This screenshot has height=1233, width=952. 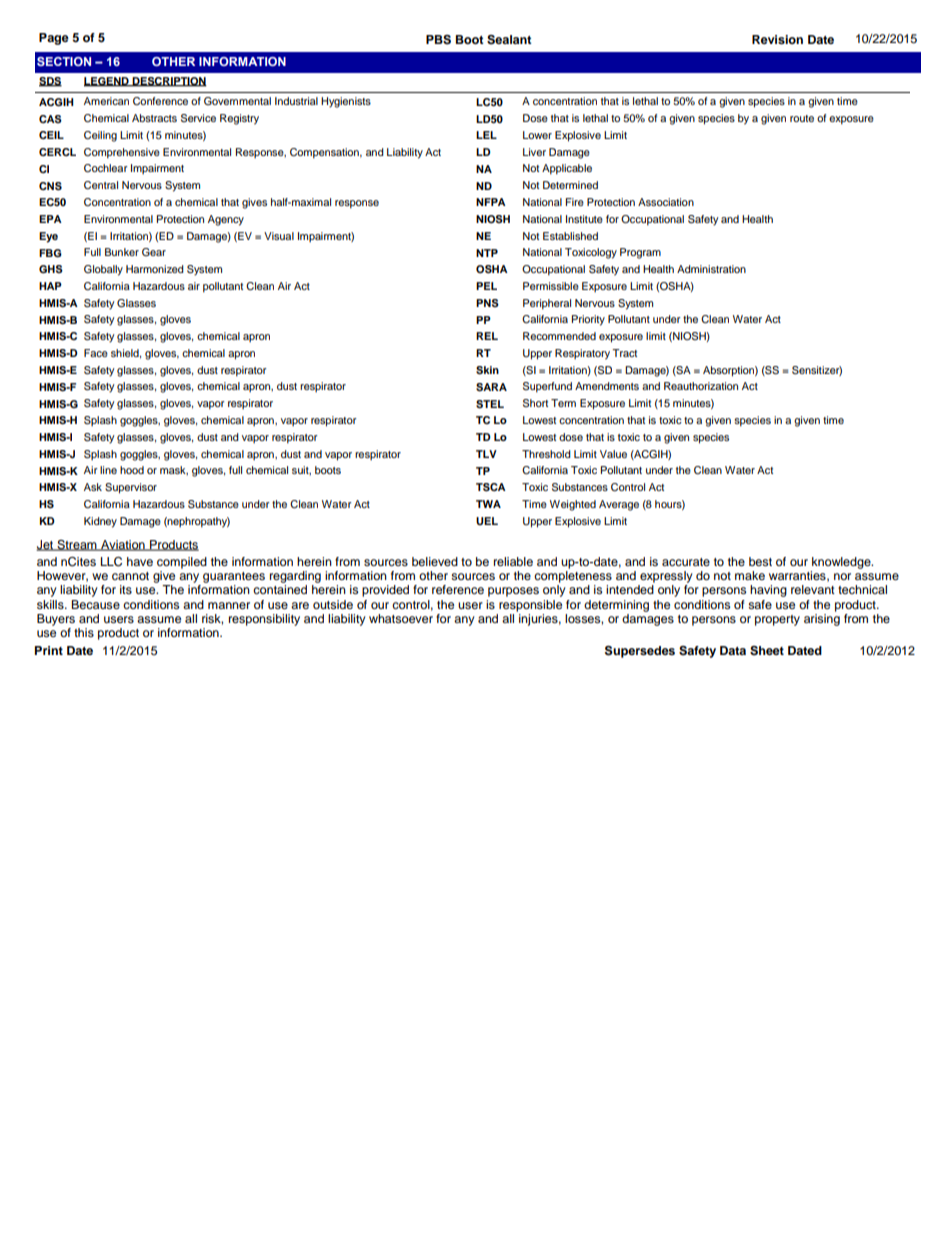 What do you see at coordinates (96, 353) in the screenshot?
I see `Face` at bounding box center [96, 353].
